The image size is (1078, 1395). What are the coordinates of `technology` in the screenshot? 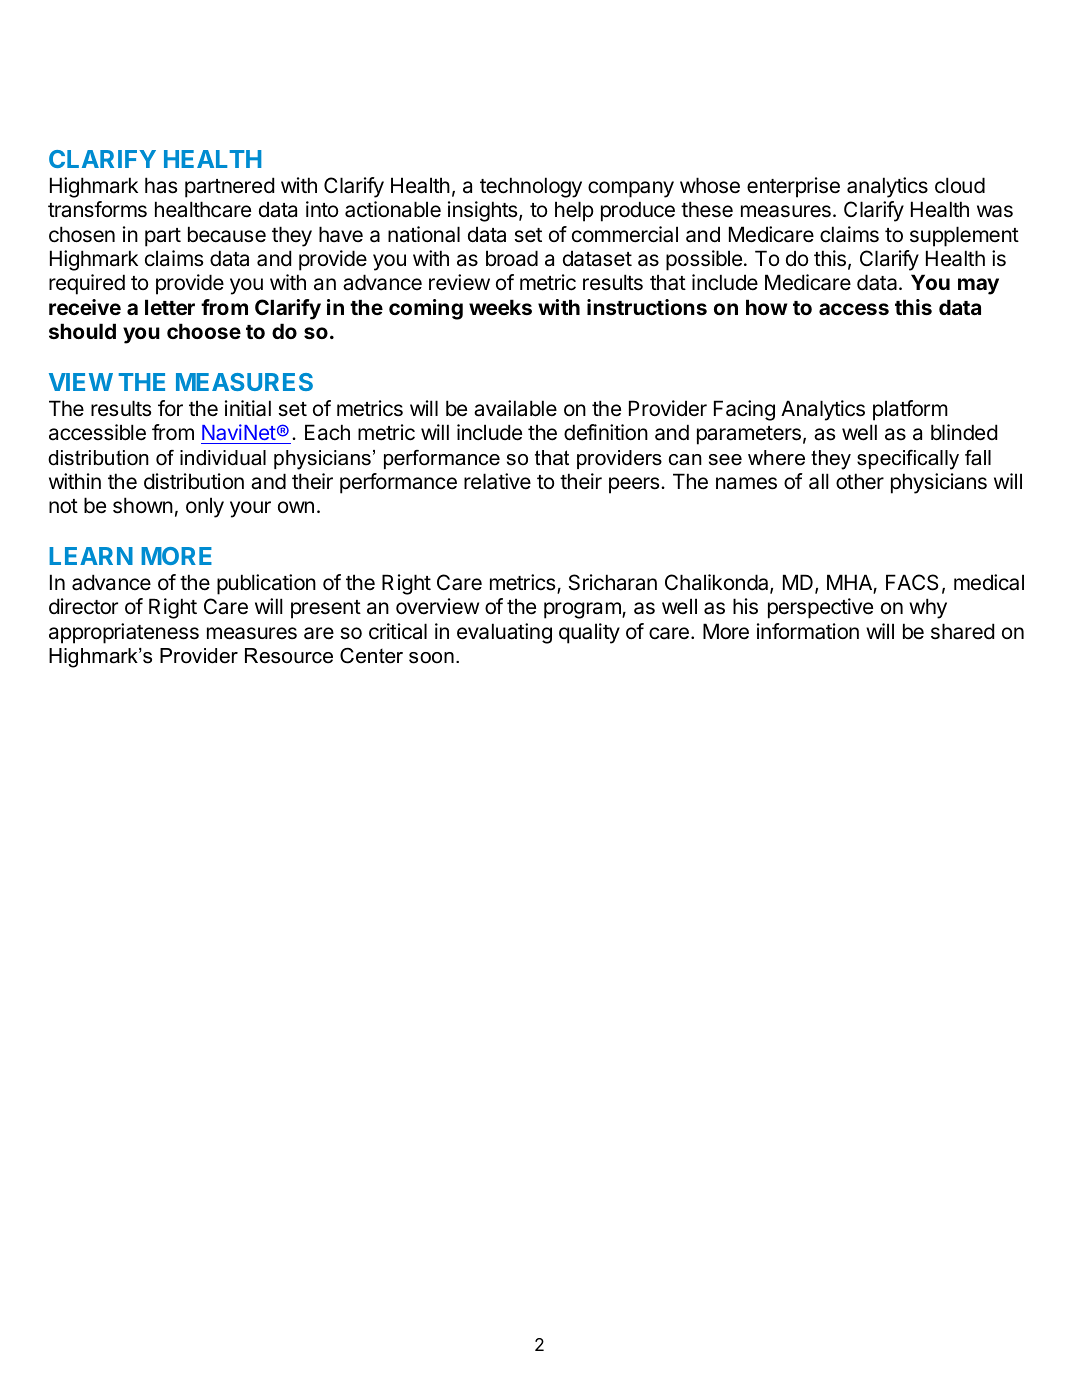 It's located at (531, 187).
